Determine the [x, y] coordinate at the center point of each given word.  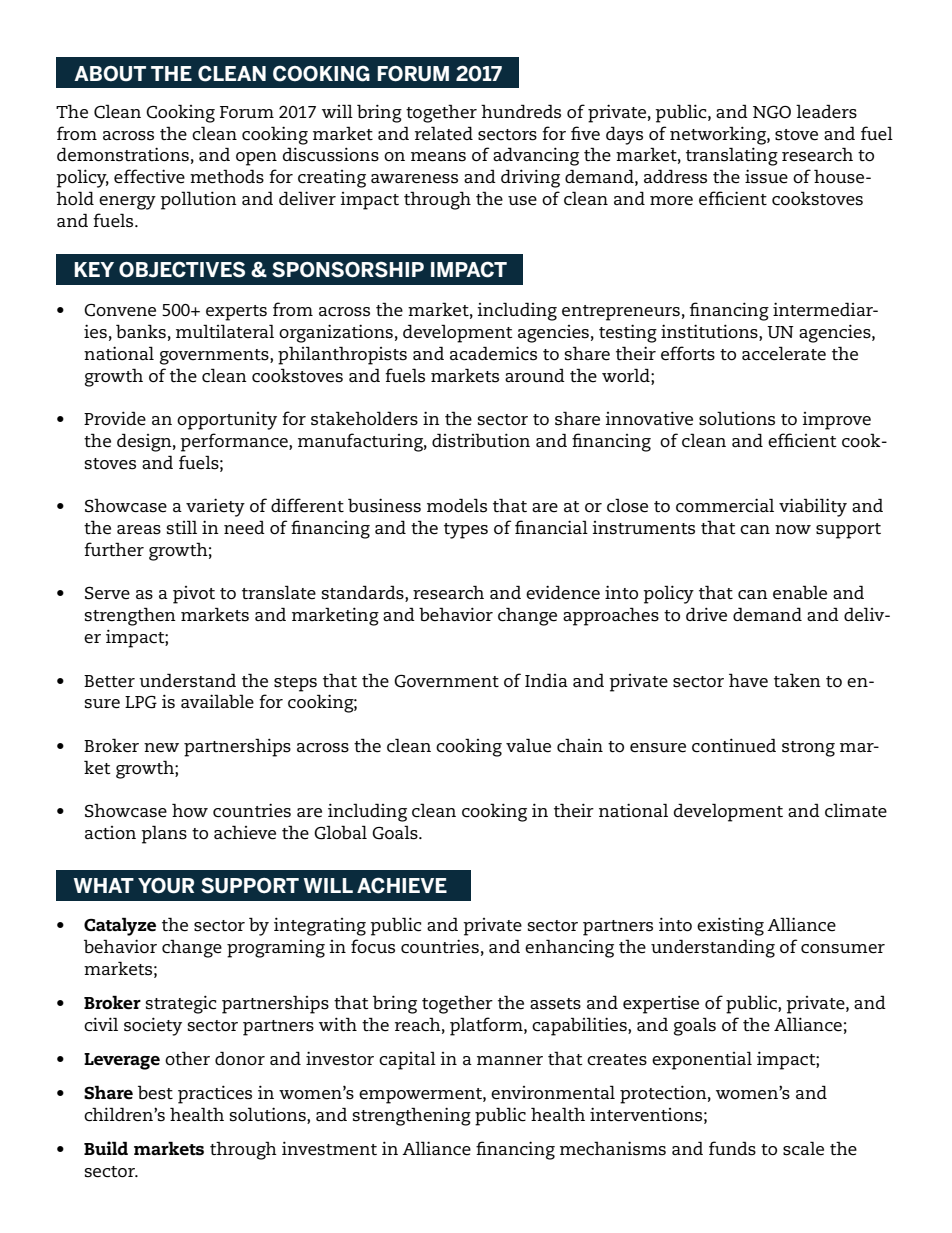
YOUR [166, 886]
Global [340, 832]
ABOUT [110, 73]
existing [730, 926]
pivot [194, 595]
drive [706, 614]
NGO [772, 112]
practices [215, 1094]
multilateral [225, 331]
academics [493, 353]
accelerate [784, 353]
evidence [563, 592]
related [444, 133]
